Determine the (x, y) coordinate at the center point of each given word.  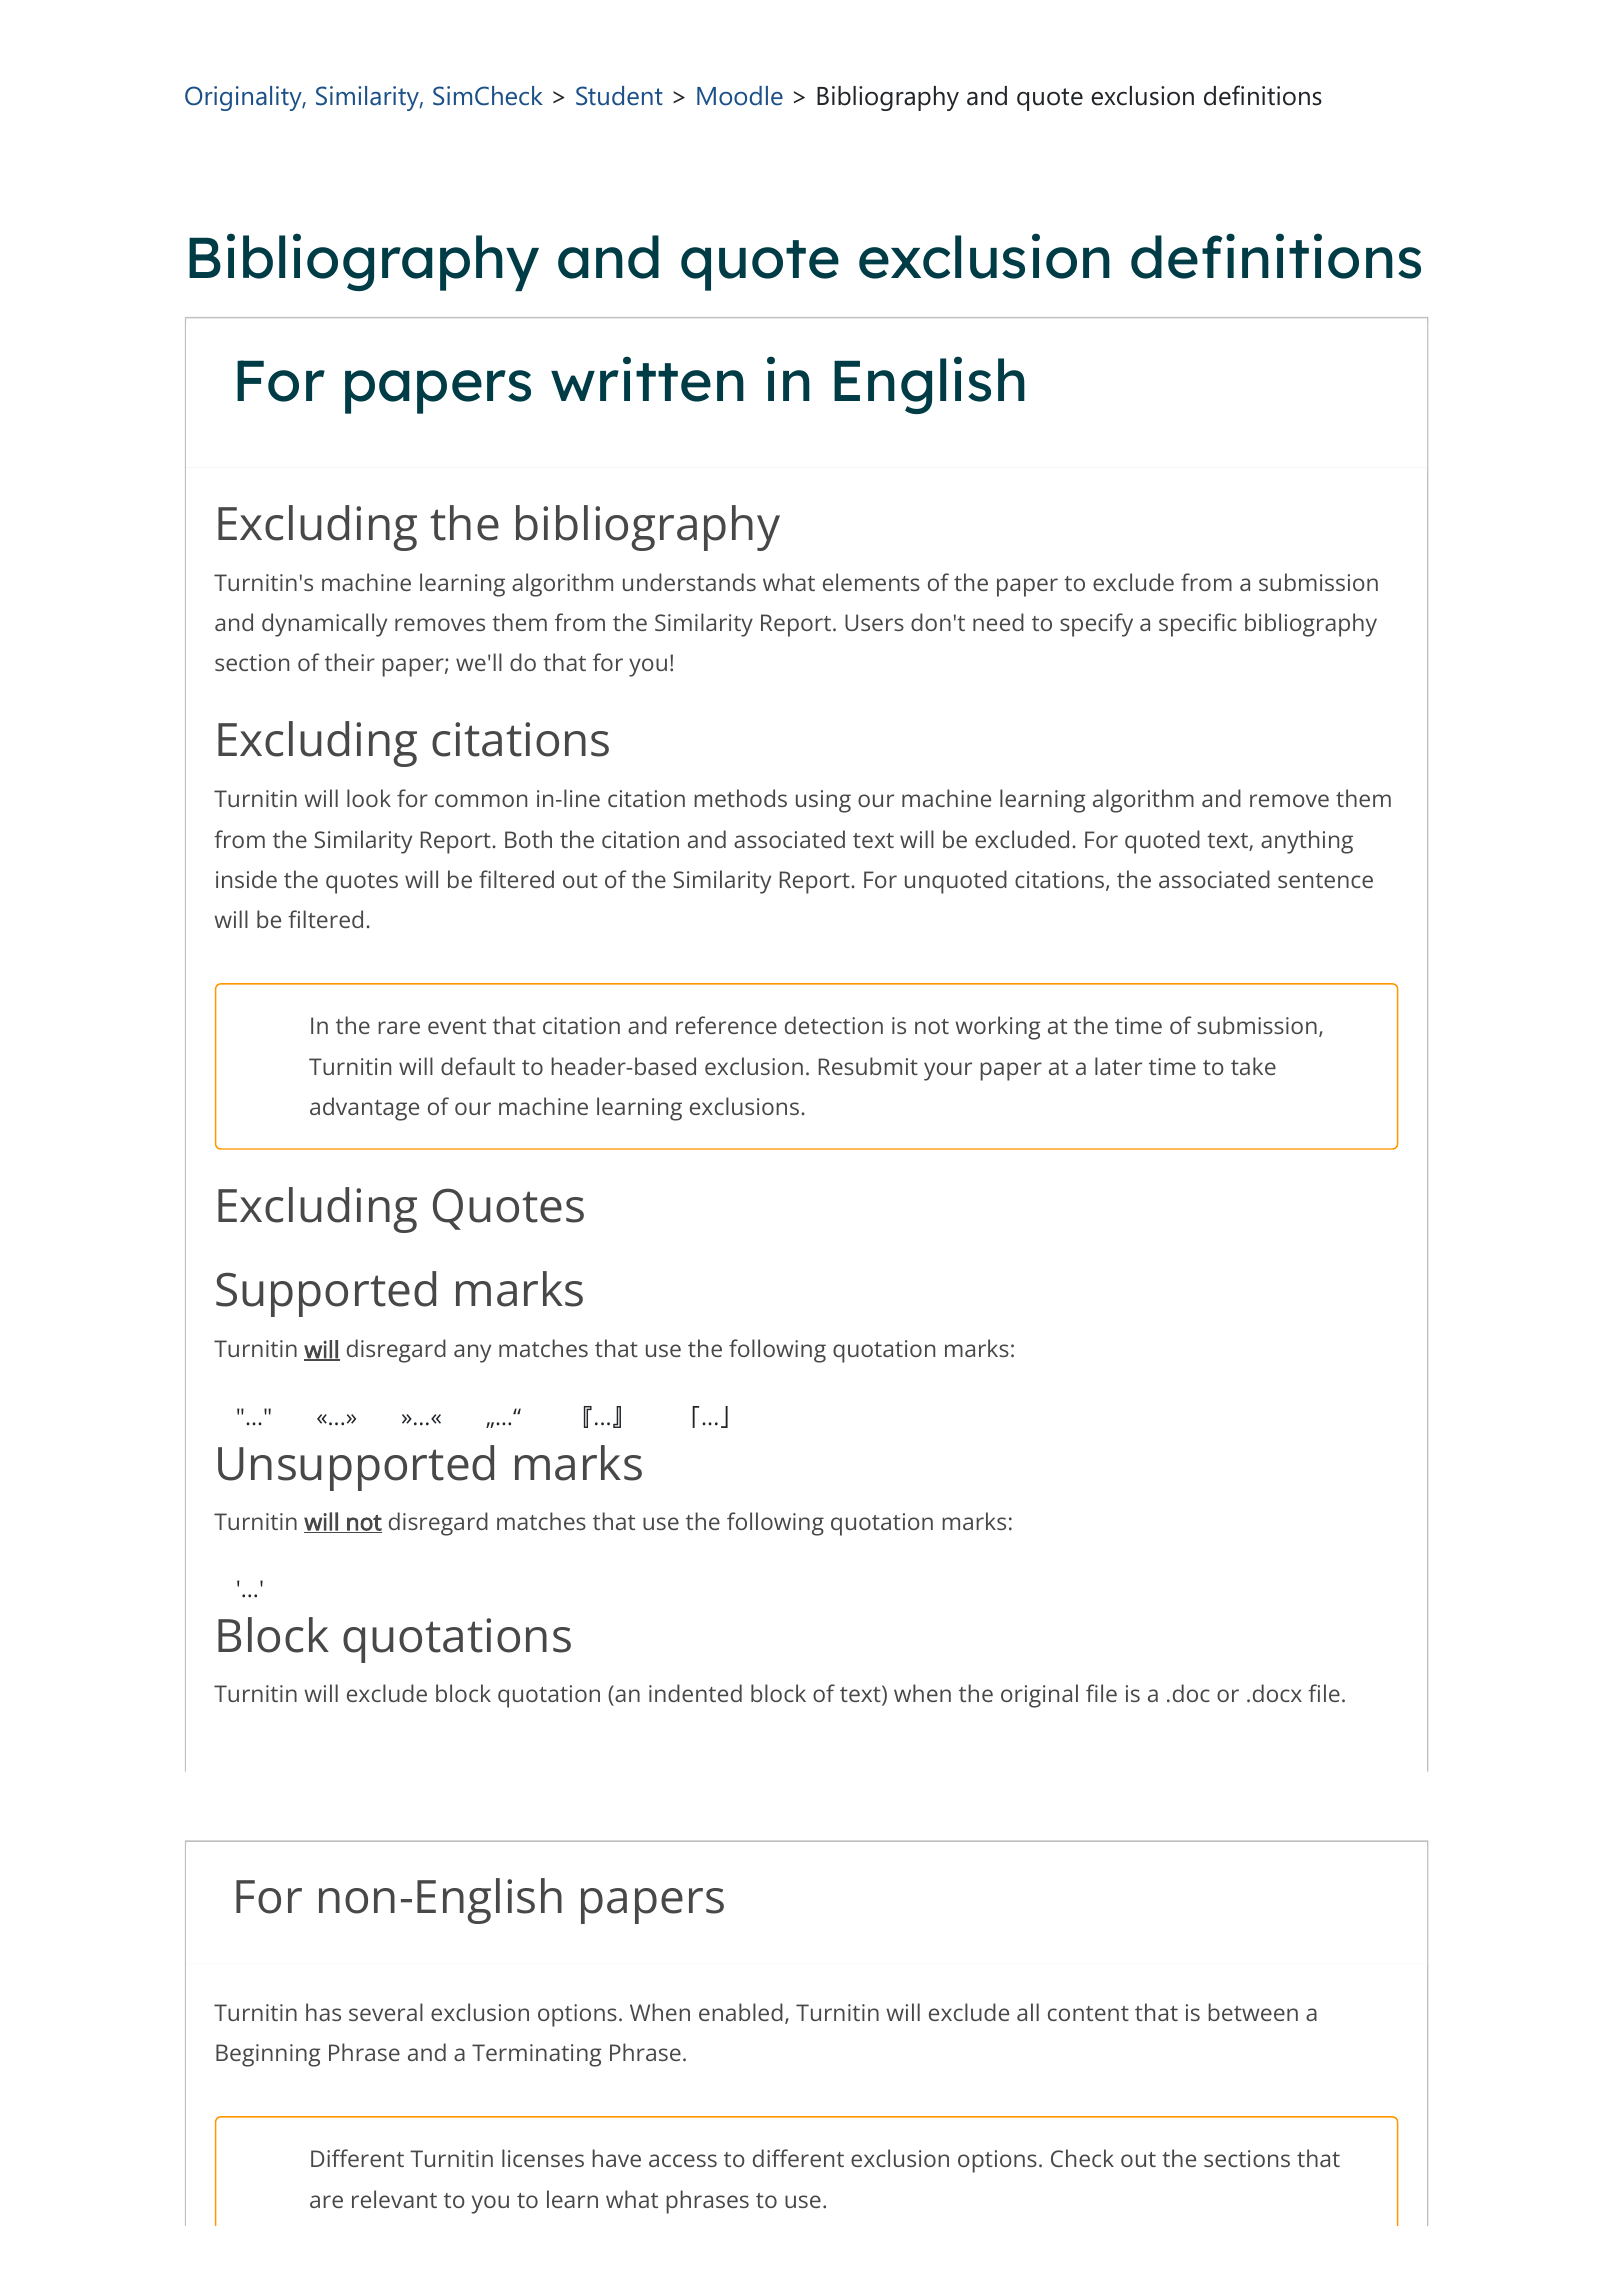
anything (1307, 842)
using (823, 801)
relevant (394, 2199)
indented (695, 1693)
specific (1198, 625)
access (683, 2160)
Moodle (740, 96)
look (369, 798)
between (1253, 2012)
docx (1275, 1693)
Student (619, 96)
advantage (364, 1109)
